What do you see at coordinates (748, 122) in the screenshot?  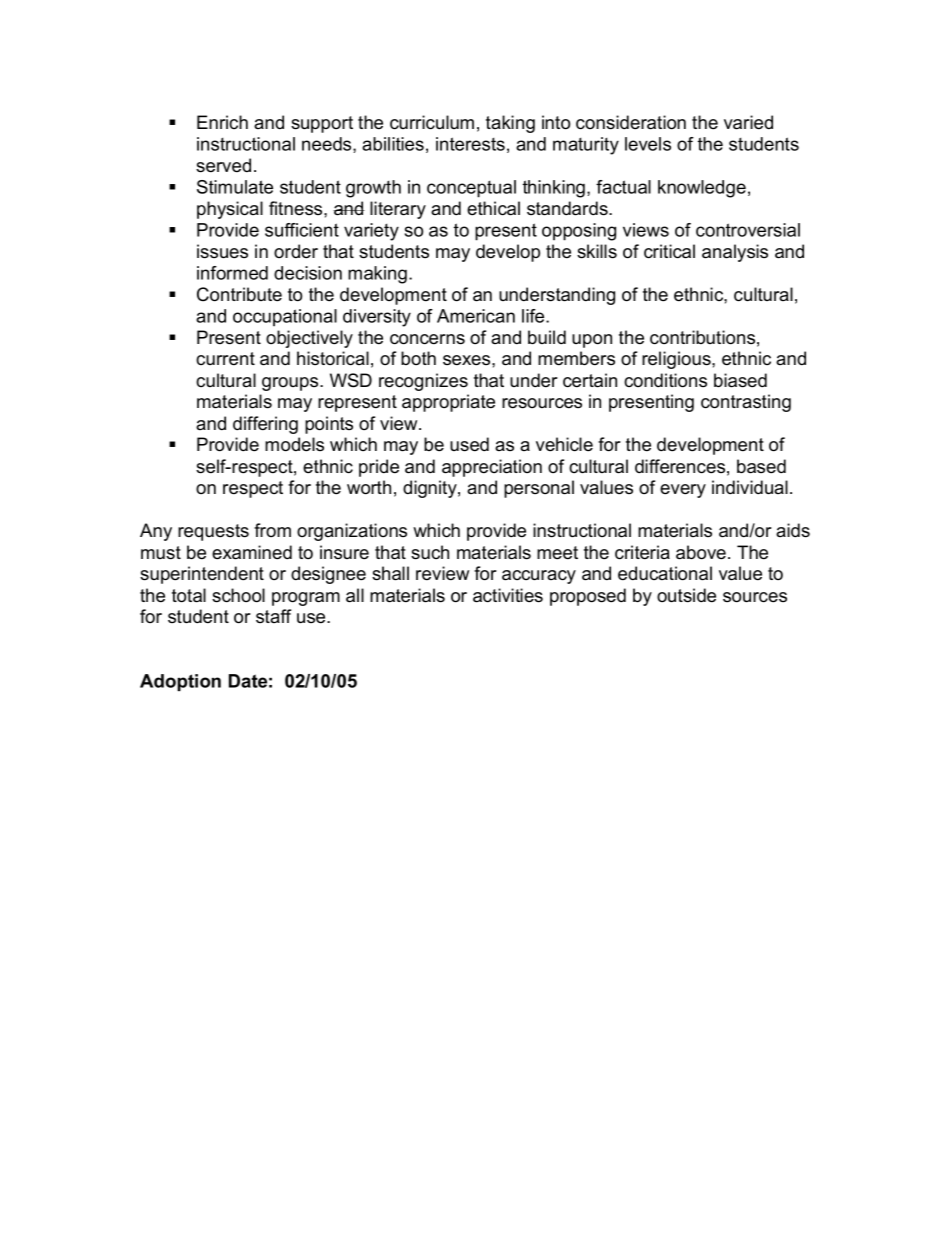 I see `varied` at bounding box center [748, 122].
